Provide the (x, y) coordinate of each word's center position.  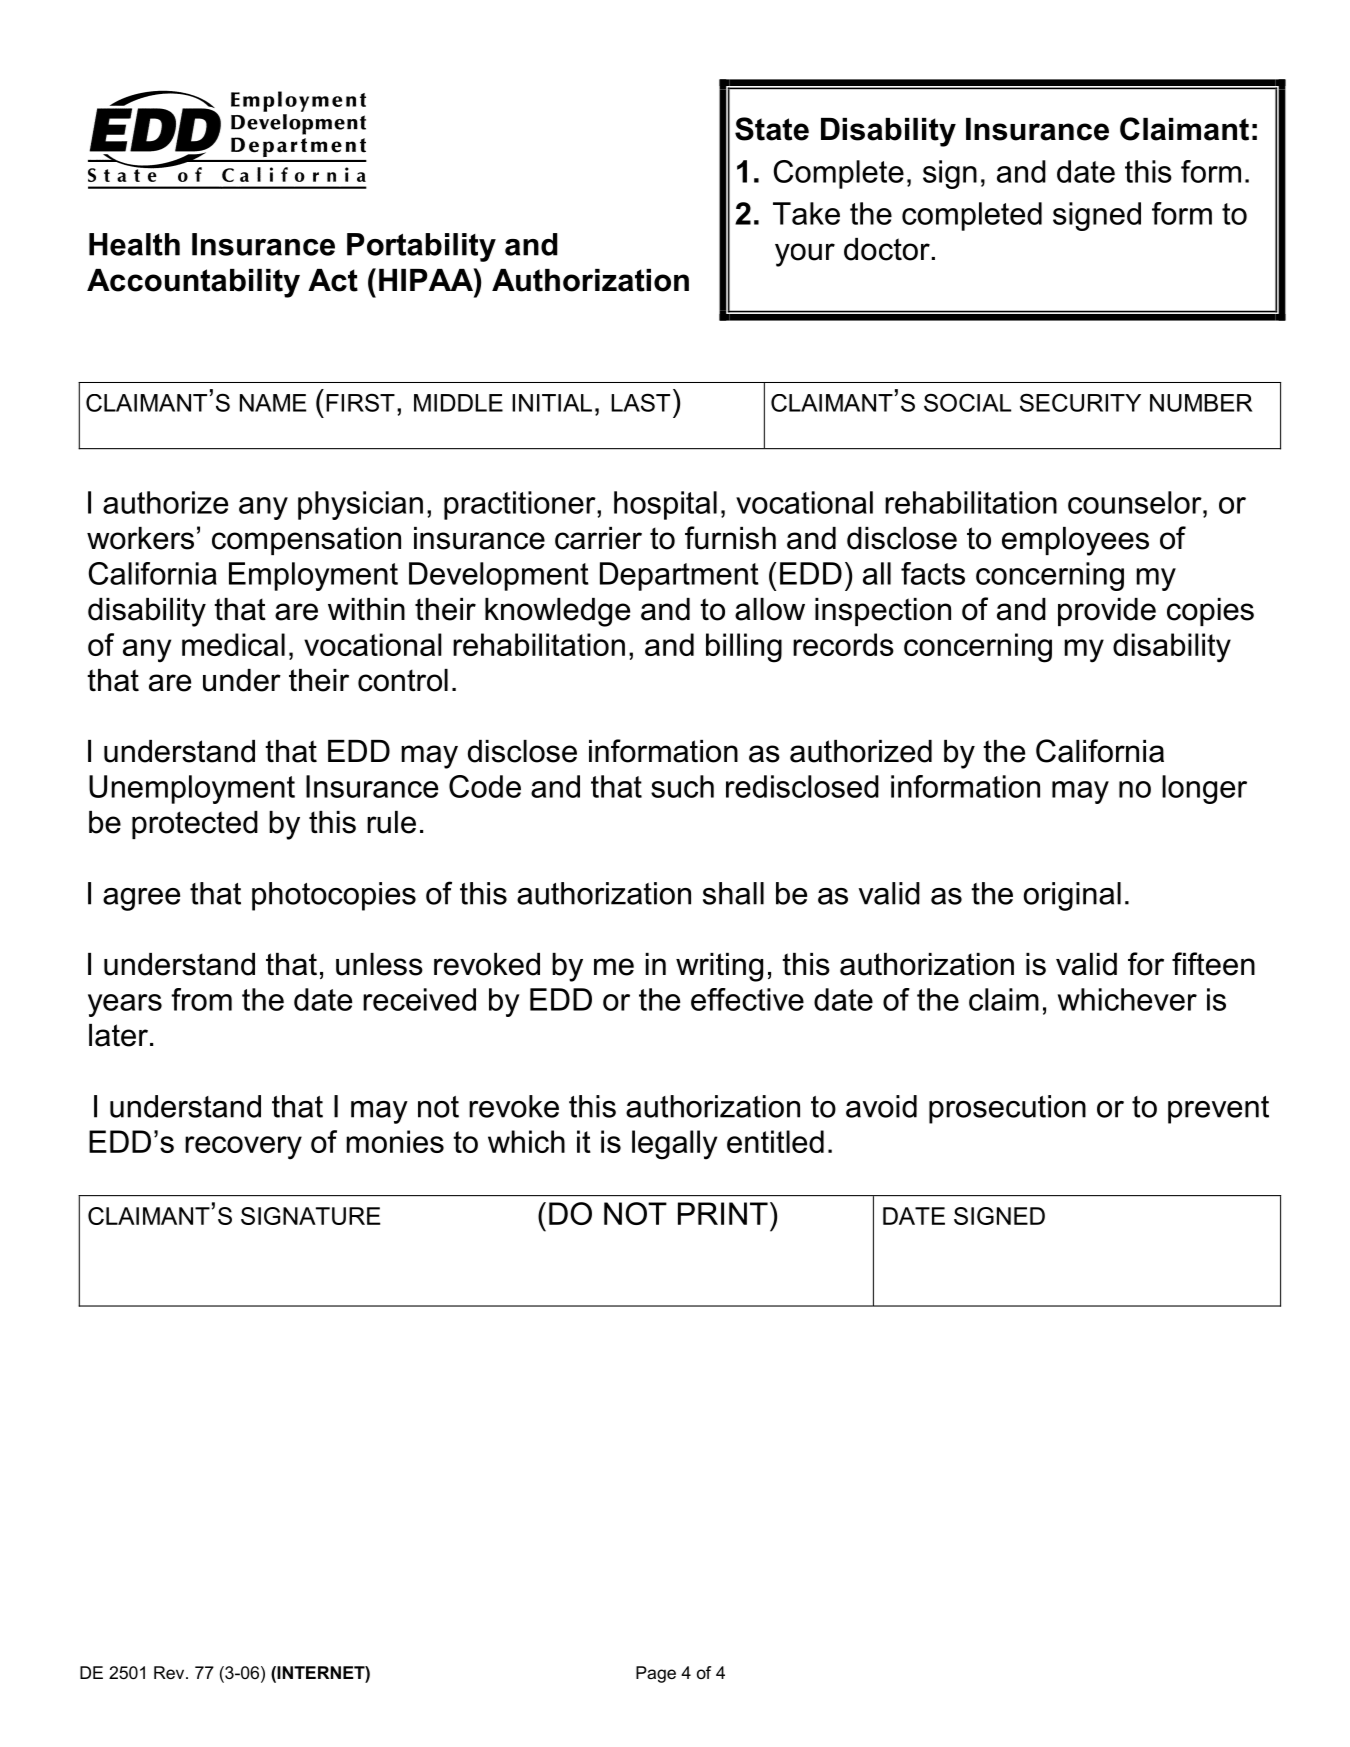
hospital (665, 505)
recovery (243, 1148)
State (772, 129)
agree (141, 899)
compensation (306, 541)
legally (674, 1145)
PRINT (723, 1213)
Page (656, 1674)
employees (1075, 541)
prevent (1218, 1110)
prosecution (1007, 1109)
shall (733, 893)
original (1072, 896)
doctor (887, 249)
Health (134, 244)
